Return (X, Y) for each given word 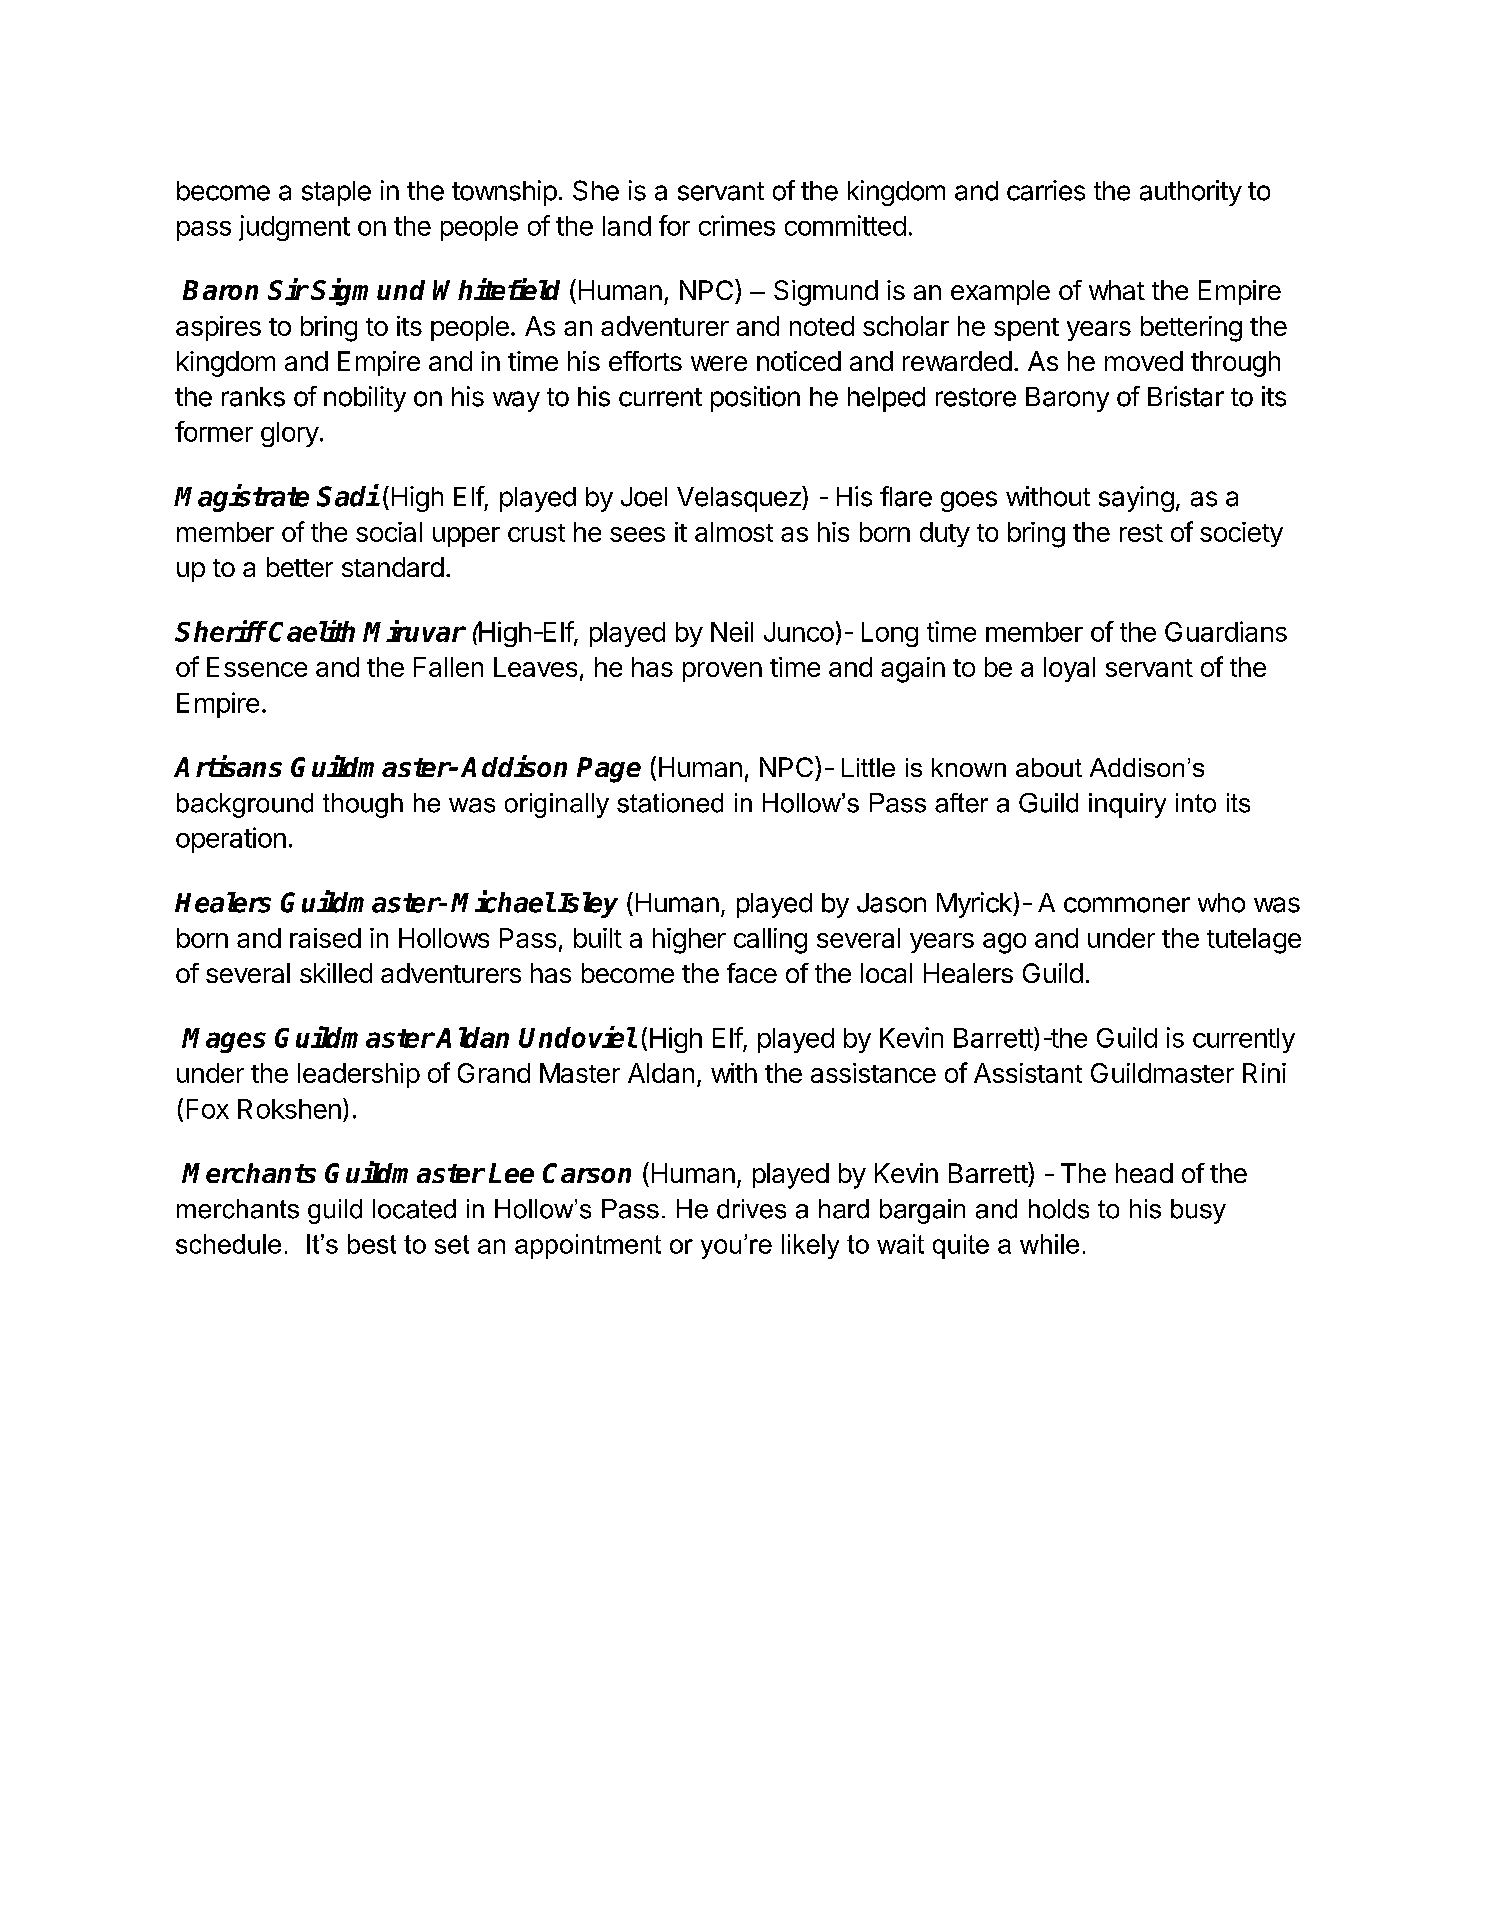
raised (325, 938)
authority (1191, 193)
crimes (737, 225)
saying (1136, 499)
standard (393, 567)
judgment (294, 228)
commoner (1127, 905)
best (372, 1244)
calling (770, 941)
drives (751, 1209)
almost (734, 532)
